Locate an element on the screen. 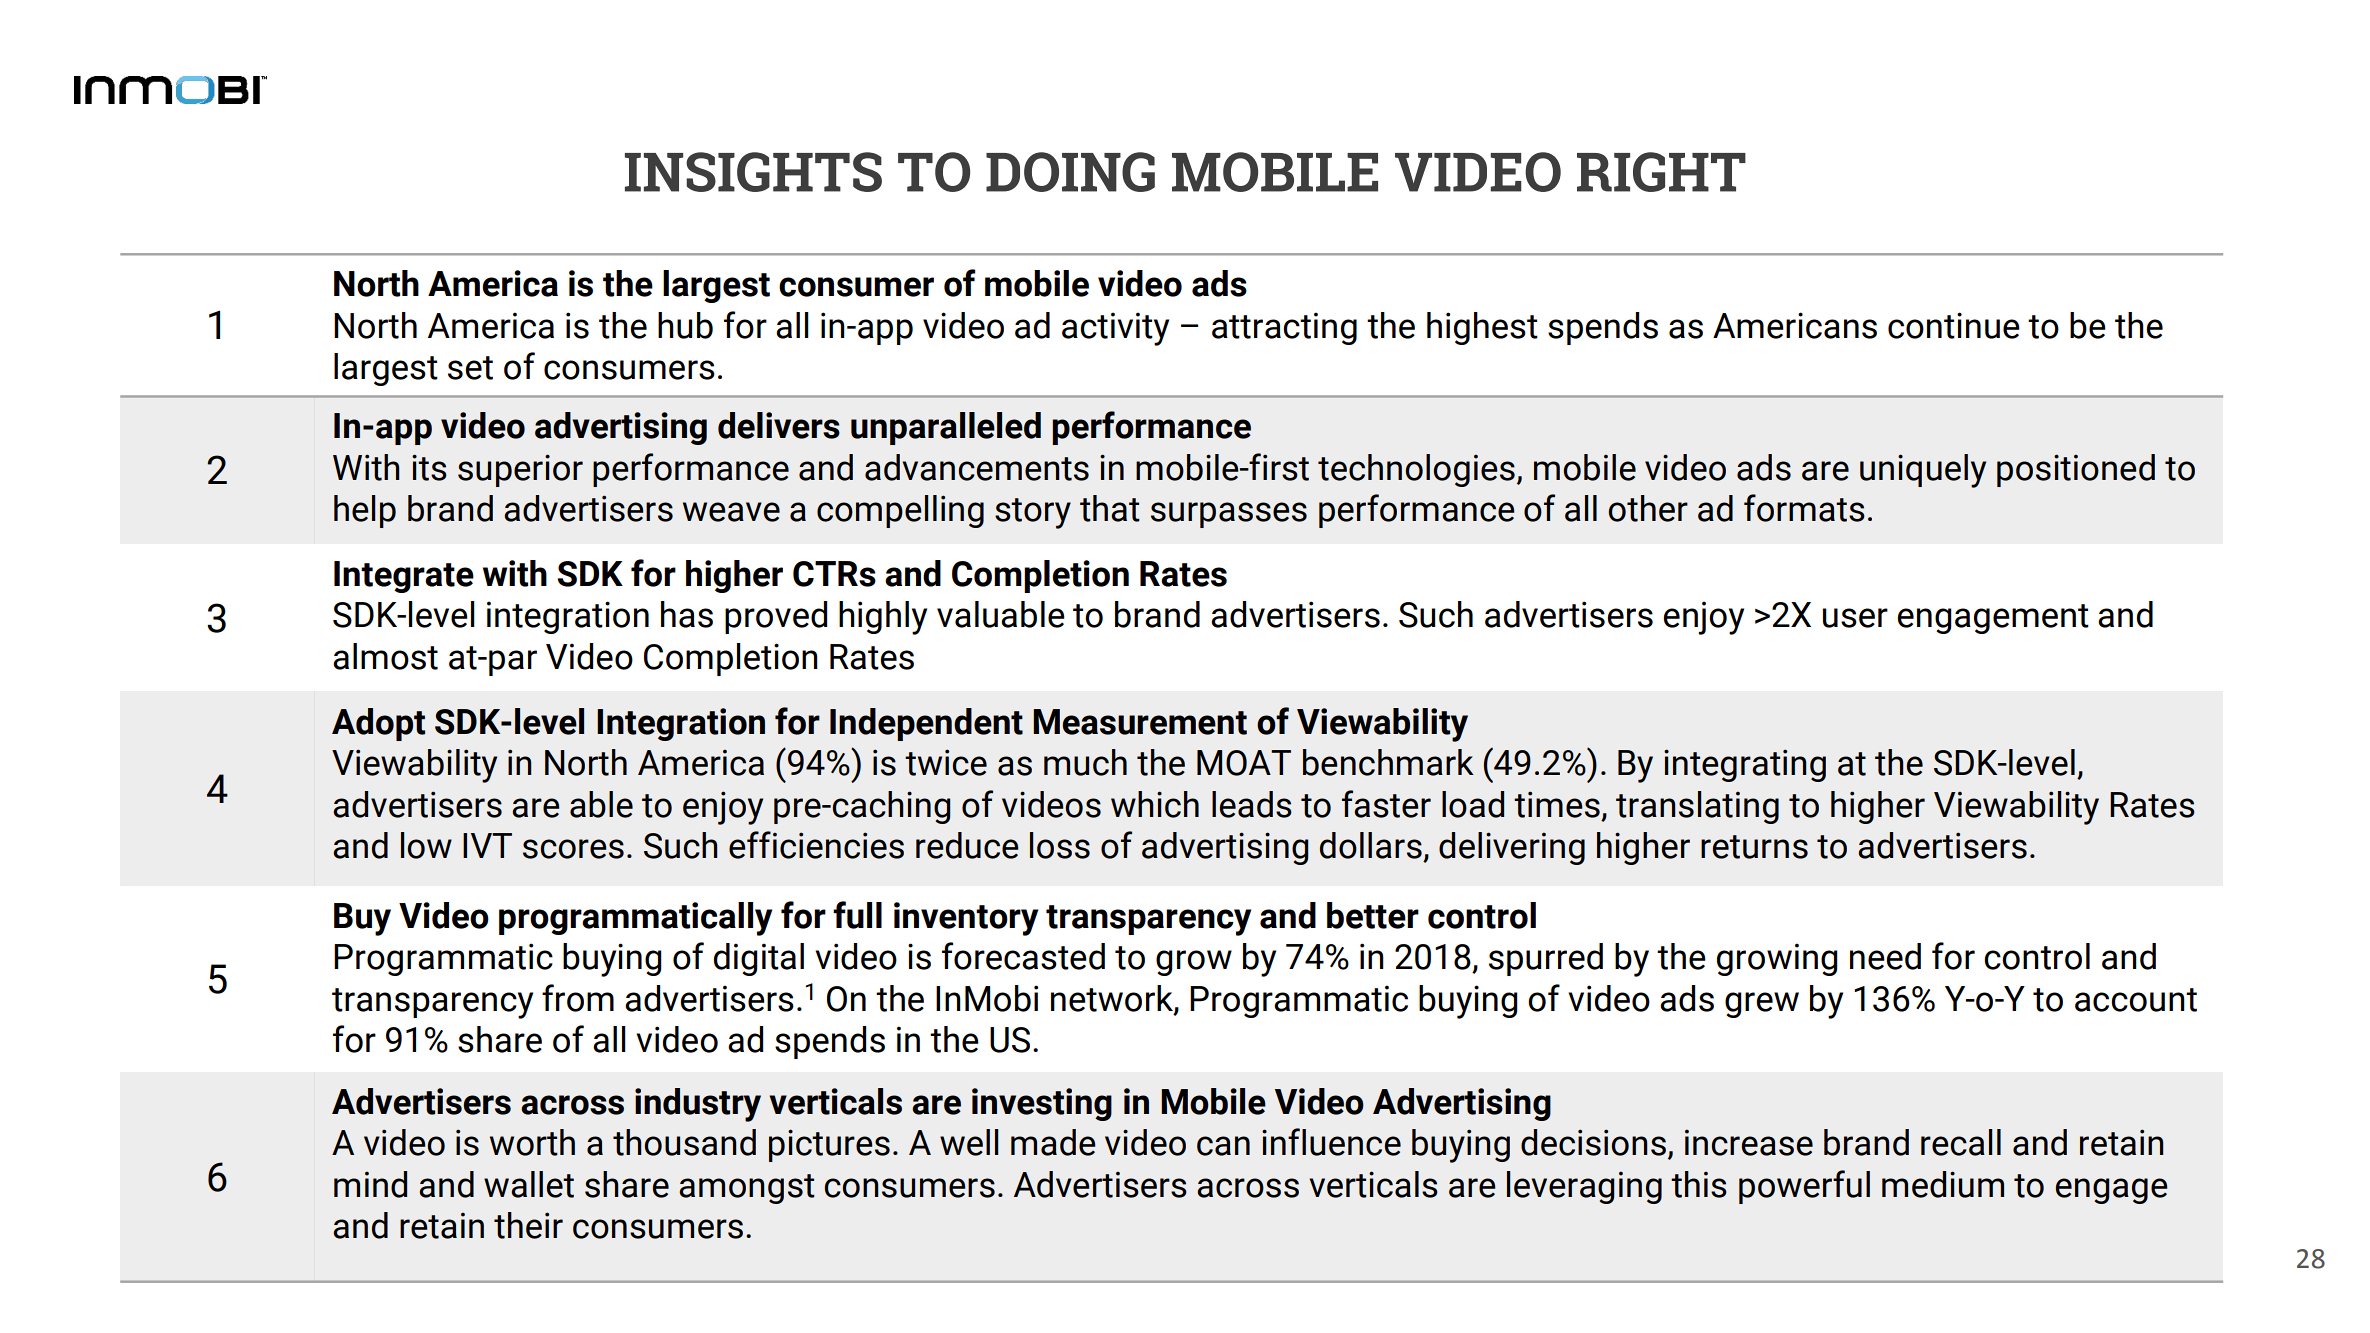 The image size is (2370, 1333). dollars is located at coordinates (1371, 845).
